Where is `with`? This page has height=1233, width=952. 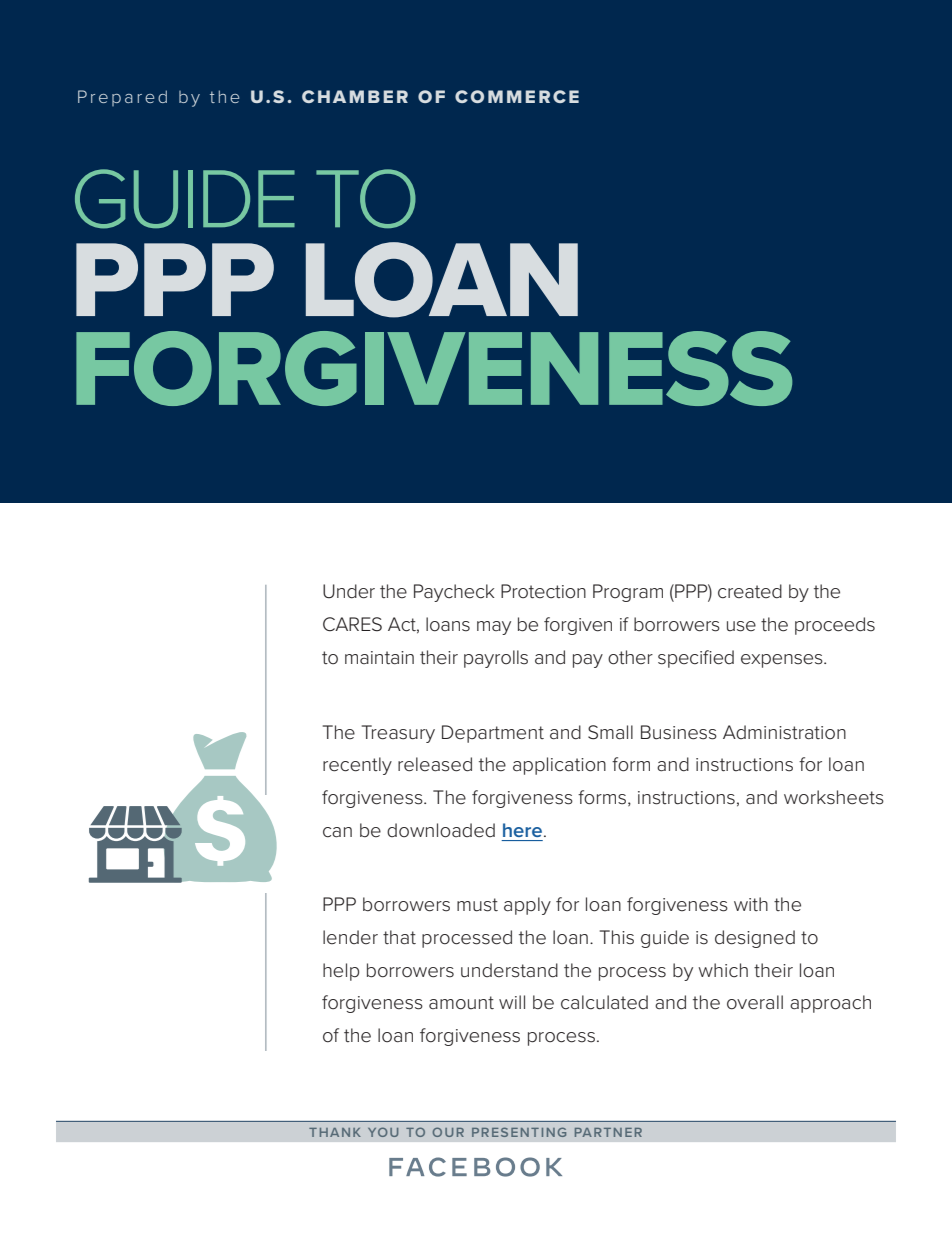
with is located at coordinates (751, 904).
